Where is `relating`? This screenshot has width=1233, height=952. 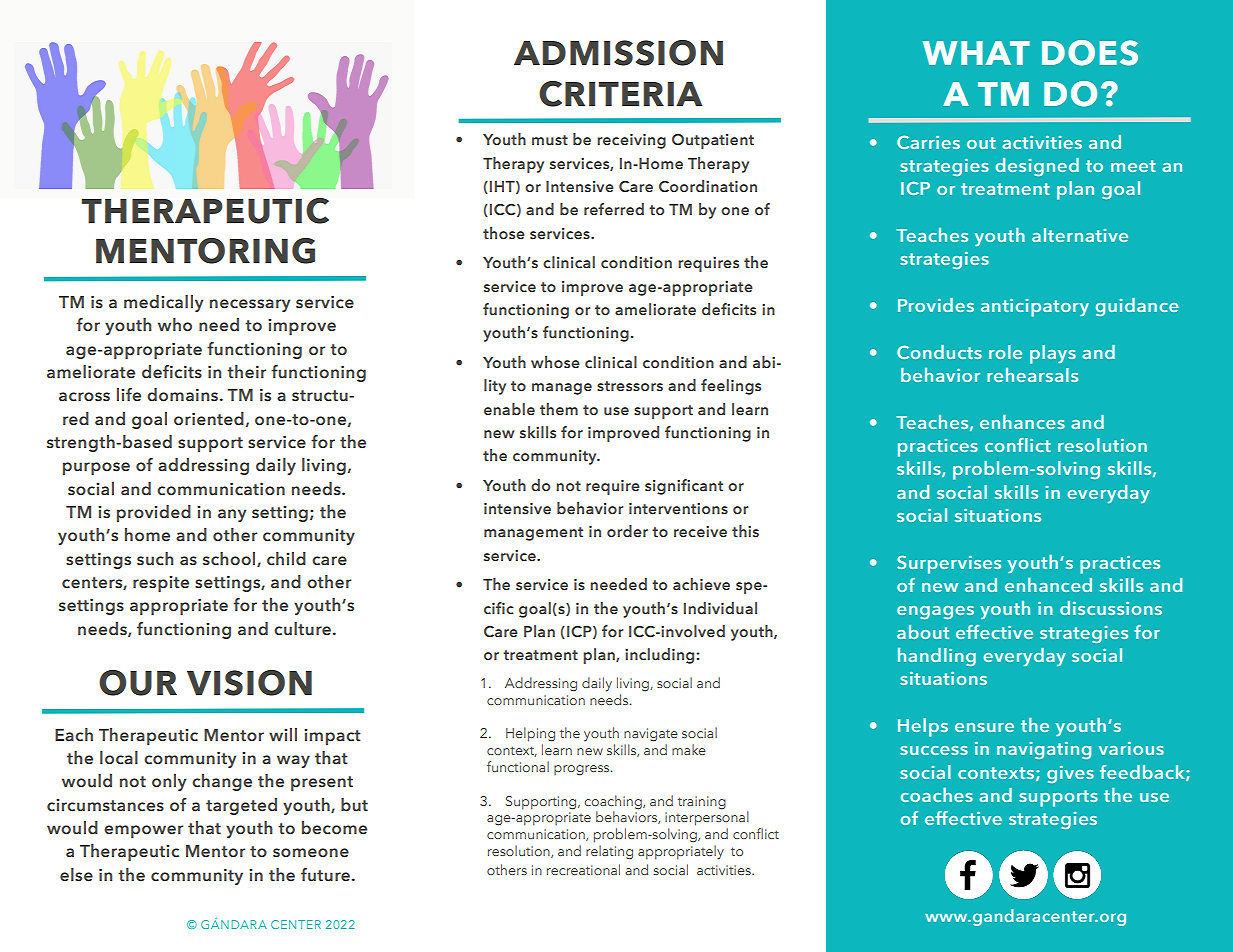 relating is located at coordinates (609, 852).
